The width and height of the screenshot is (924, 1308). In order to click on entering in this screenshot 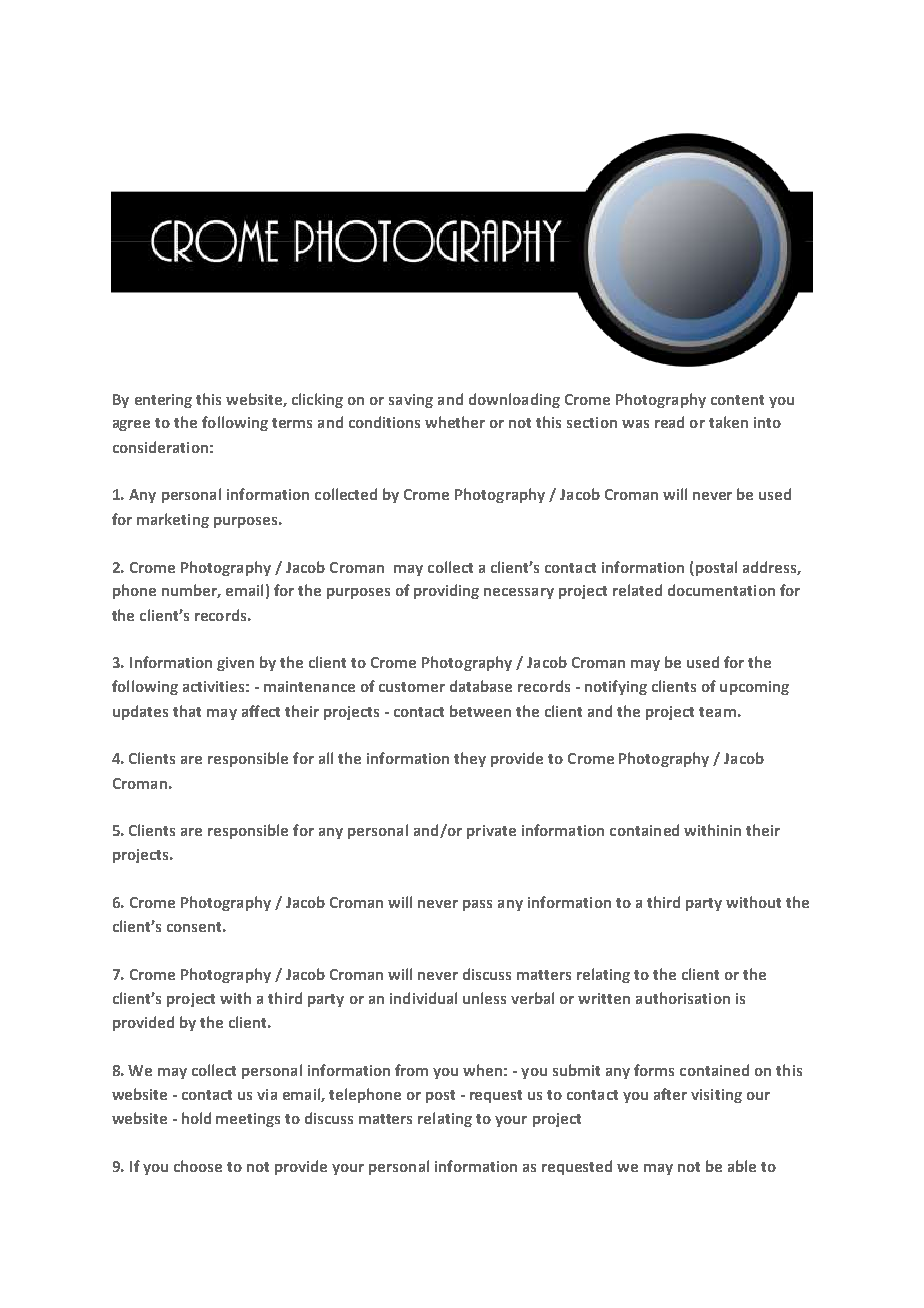, I will do `click(163, 401)`.
